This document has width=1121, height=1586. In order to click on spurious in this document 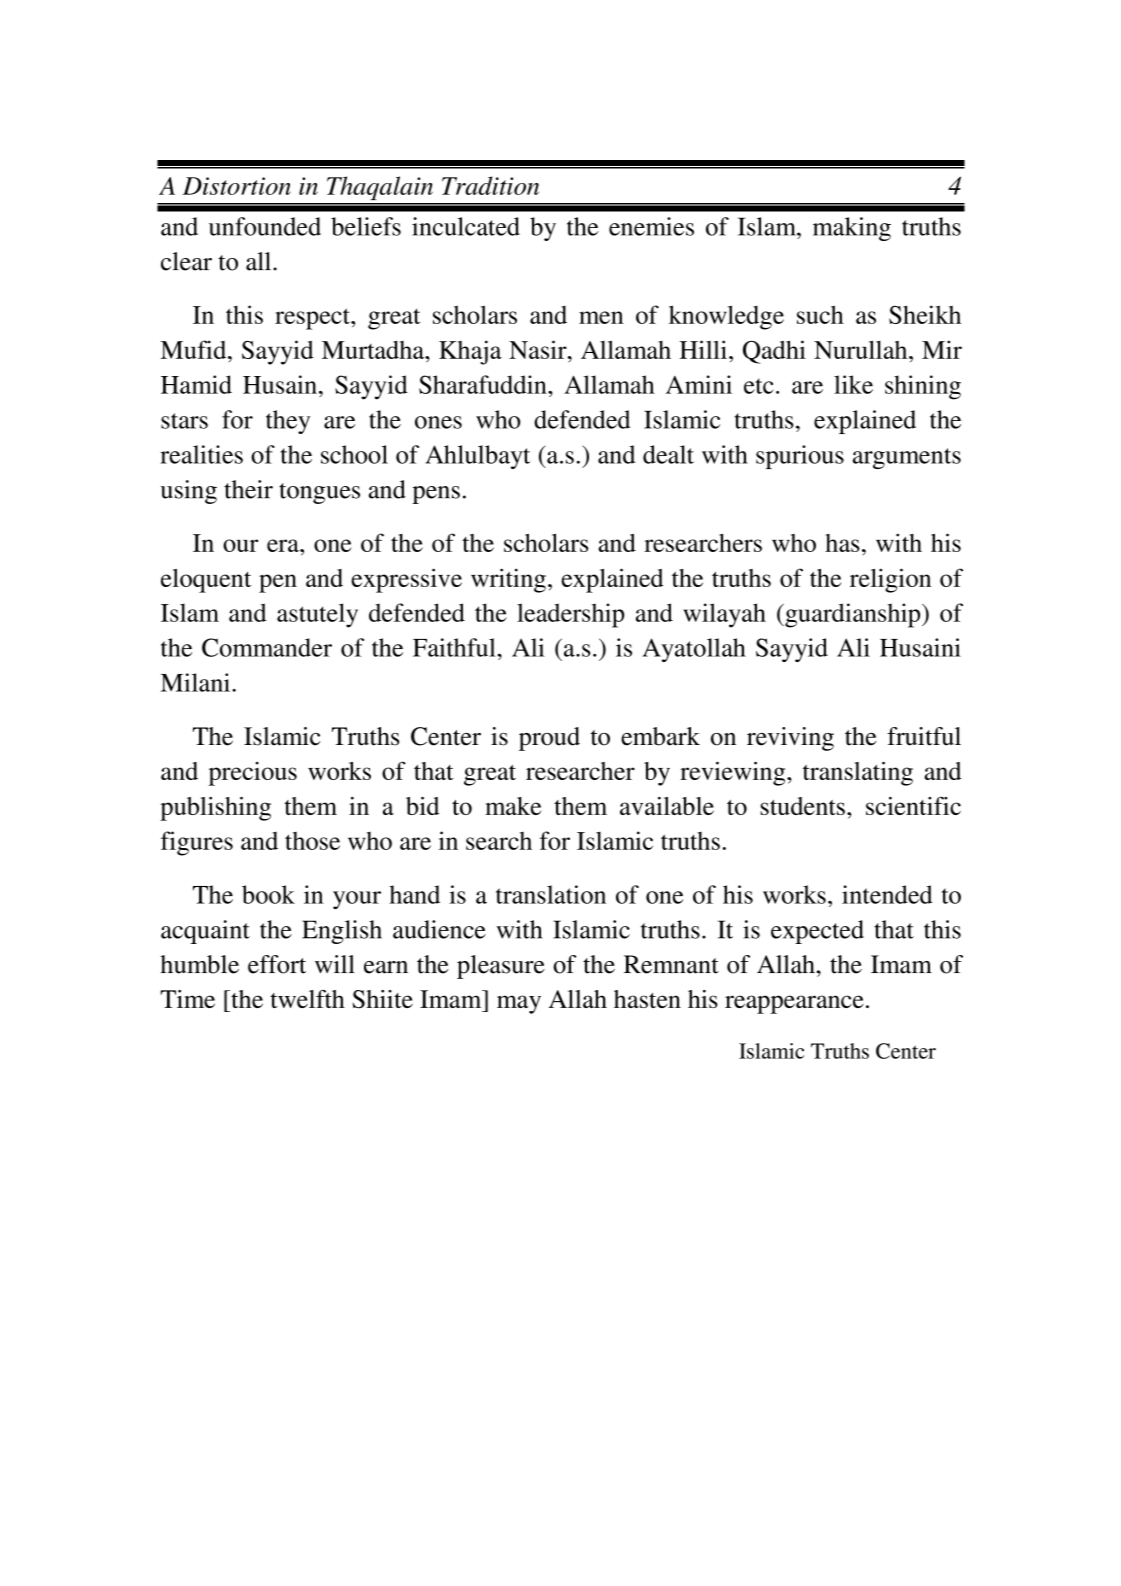, I will do `click(800, 457)`.
